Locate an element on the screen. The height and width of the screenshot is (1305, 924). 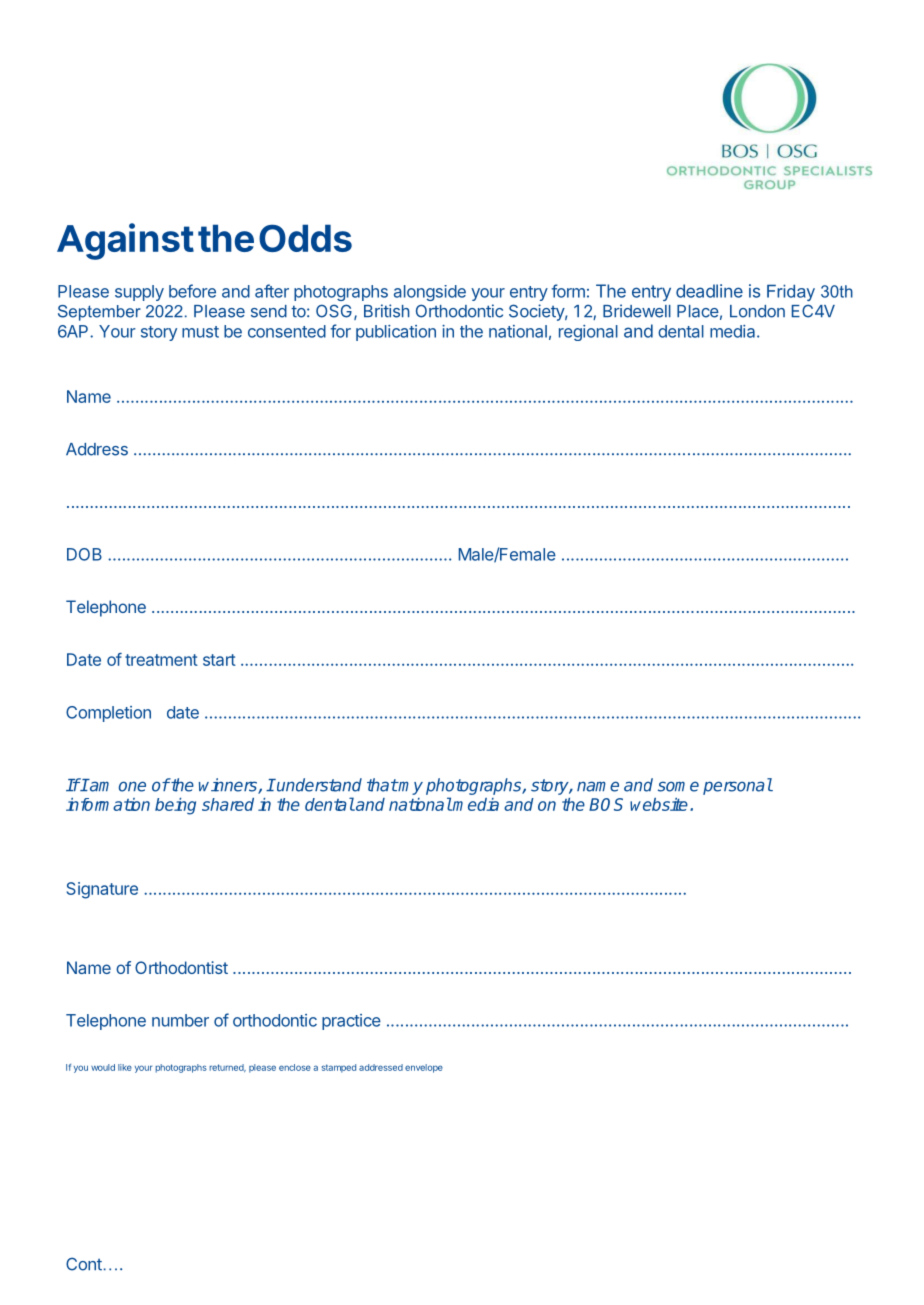
regional is located at coordinates (588, 333).
